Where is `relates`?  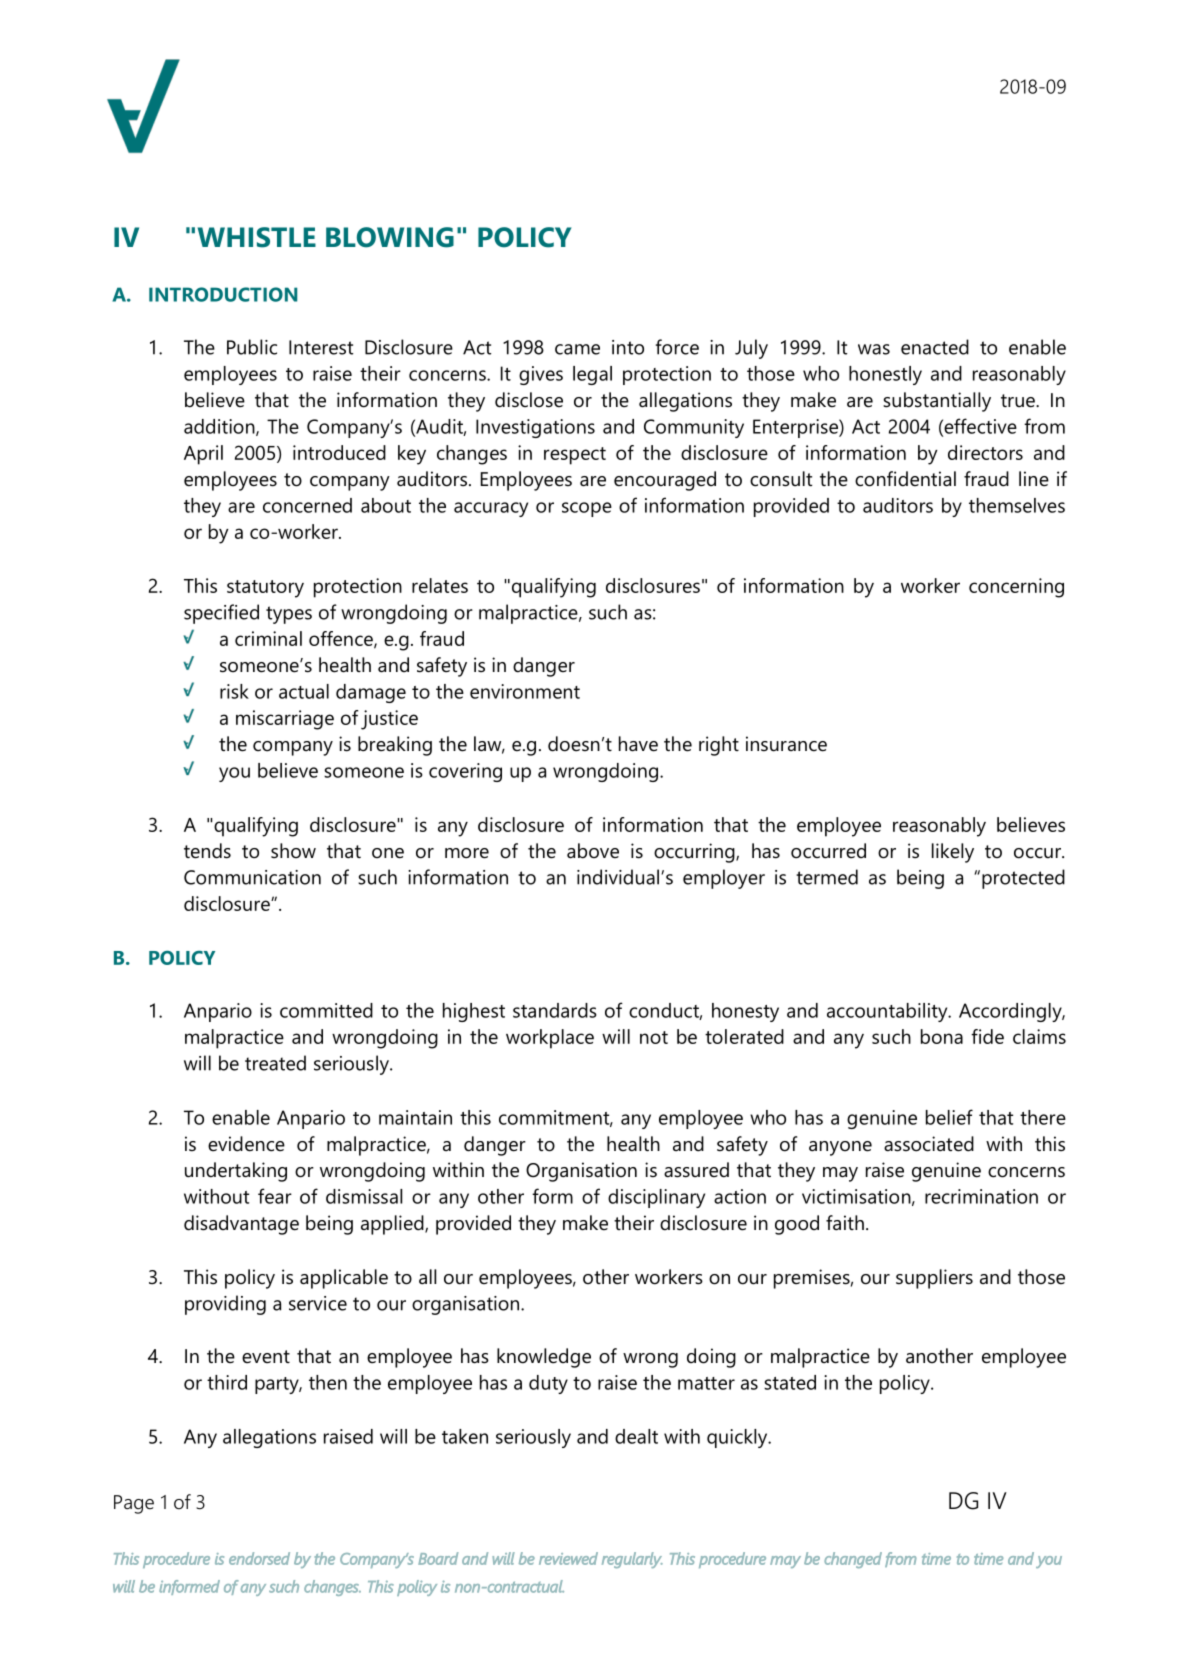
relates is located at coordinates (440, 585).
